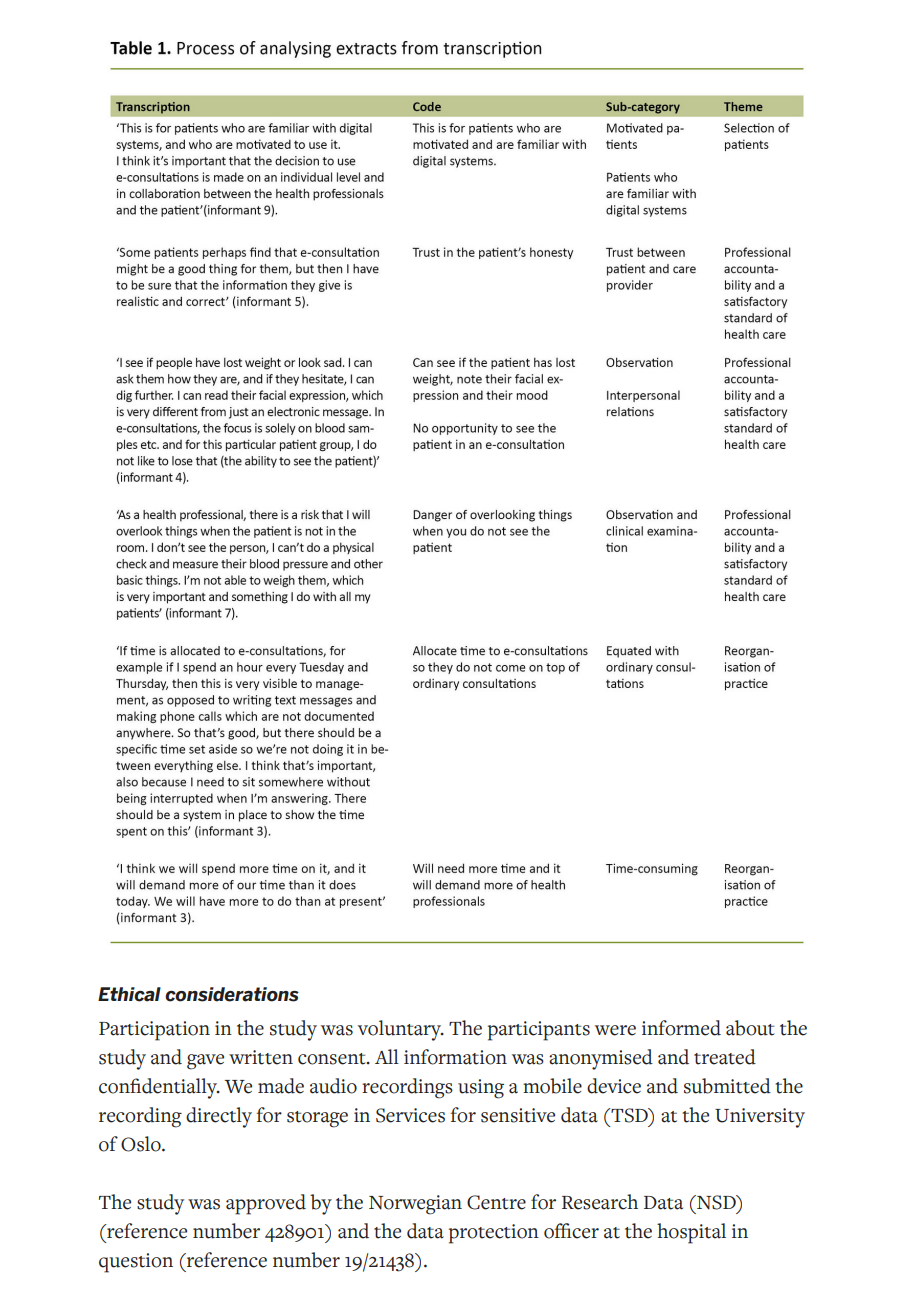 The width and height of the screenshot is (924, 1308). I want to click on treated, so click(725, 1057).
